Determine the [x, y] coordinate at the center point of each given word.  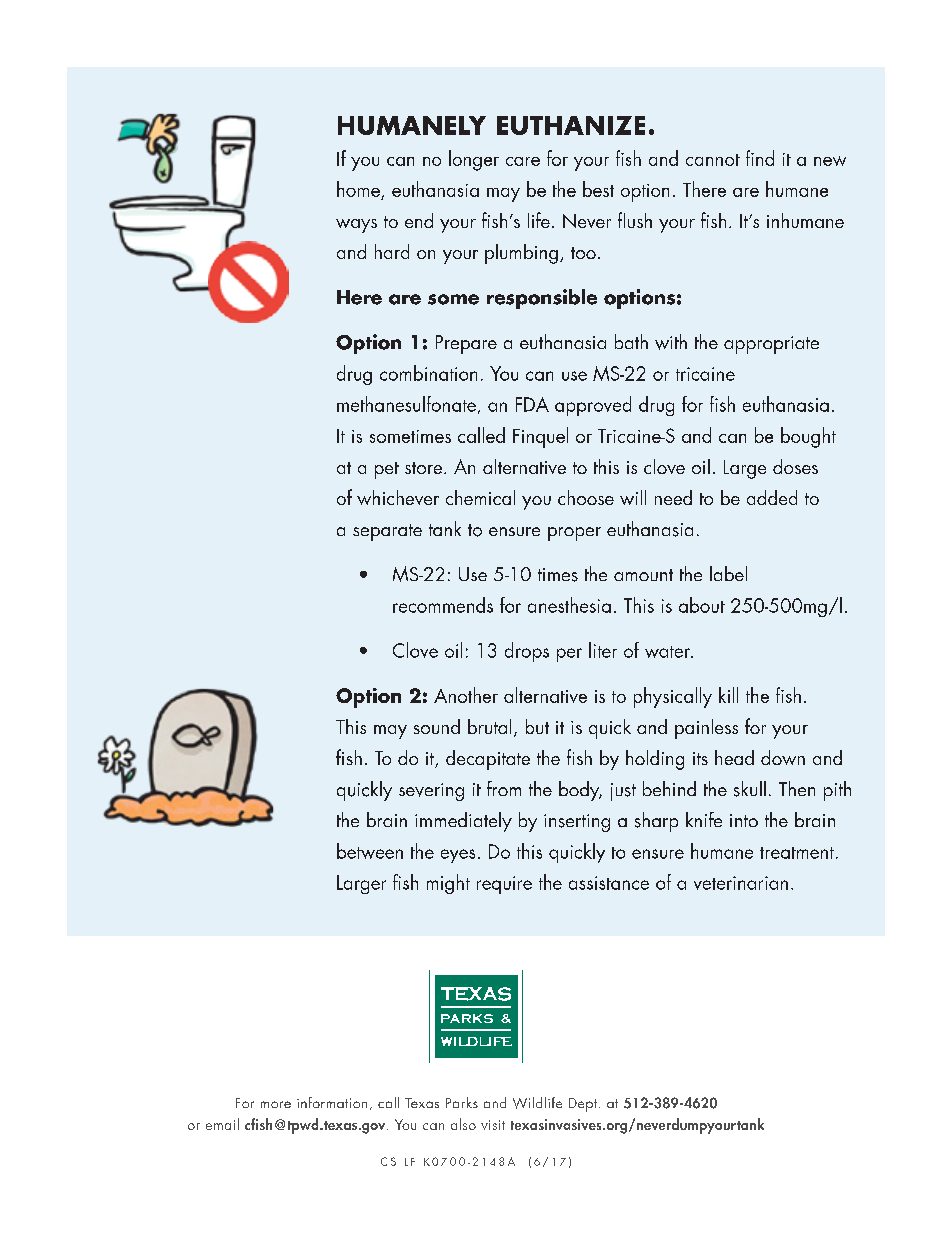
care [523, 161]
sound [437, 726]
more [276, 1104]
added [772, 497]
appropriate [771, 345]
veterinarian [741, 883]
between [370, 851]
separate [387, 532]
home [358, 189]
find [760, 158]
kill [728, 695]
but [537, 726]
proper [574, 534]
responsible [542, 299]
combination [428, 373]
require [504, 885]
